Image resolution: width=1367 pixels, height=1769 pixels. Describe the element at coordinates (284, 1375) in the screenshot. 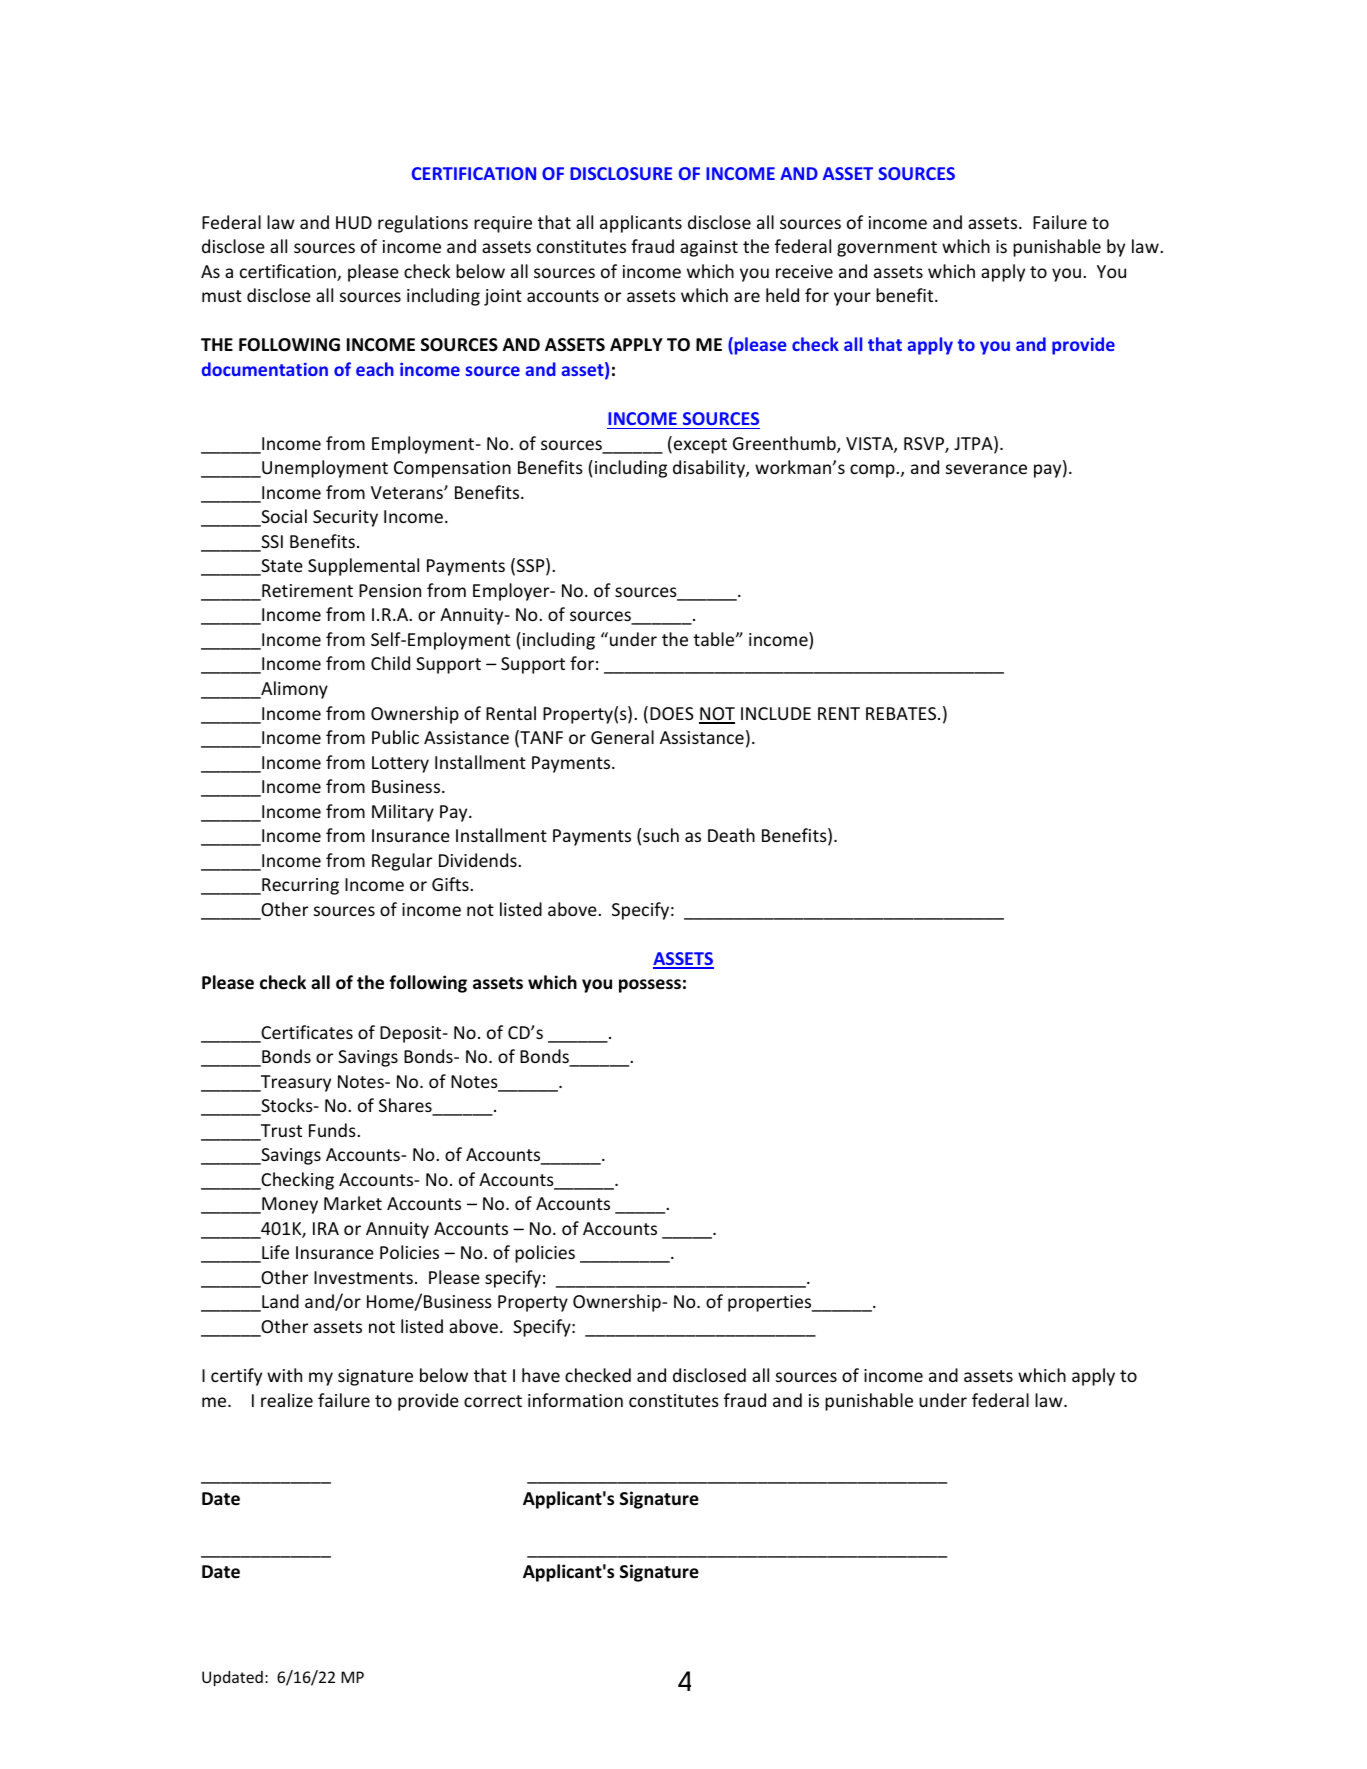

I see `with` at that location.
